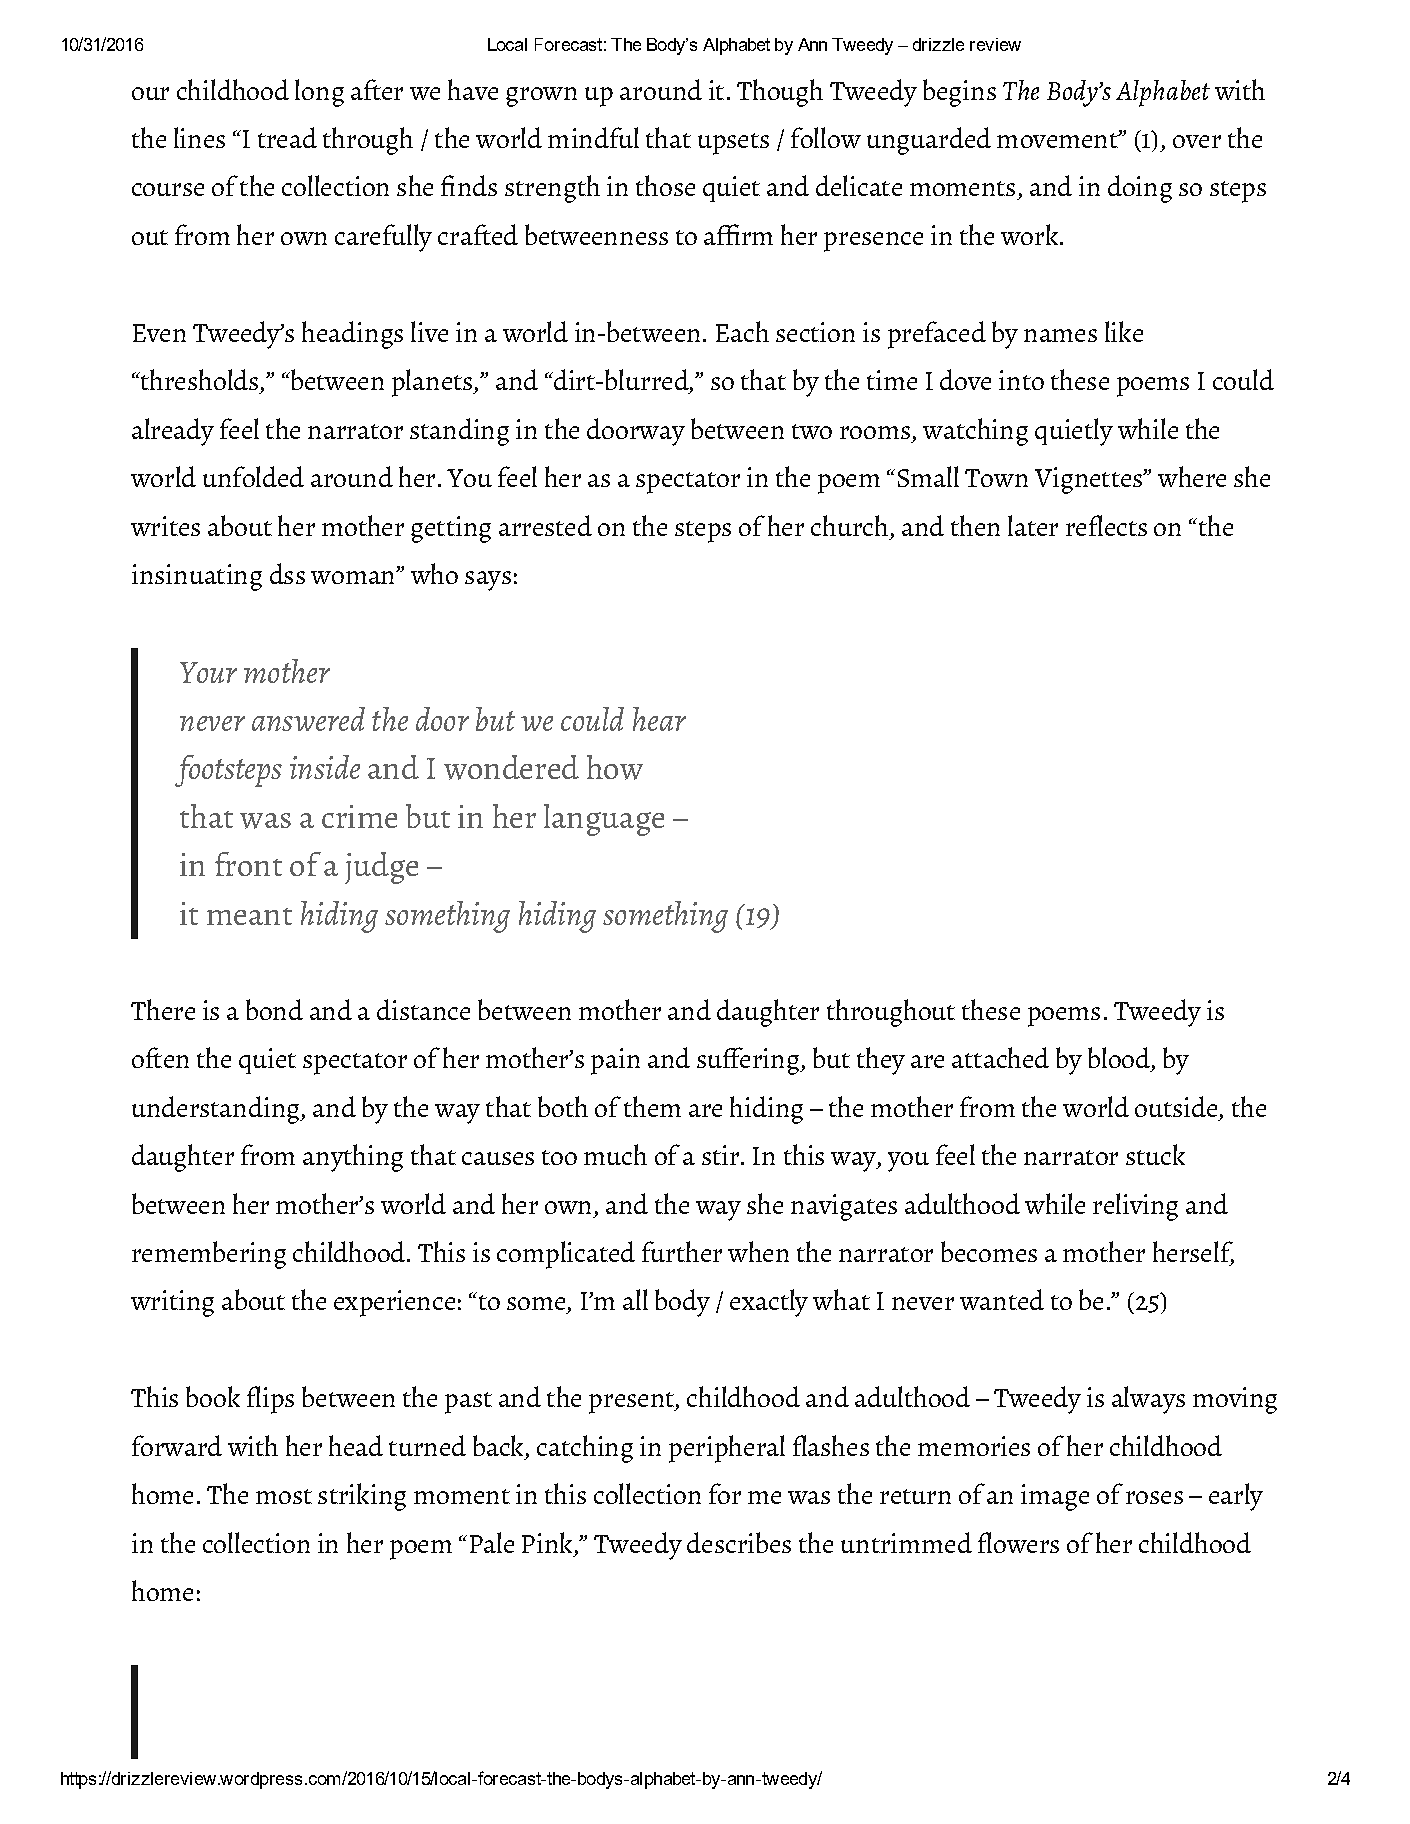 The height and width of the screenshot is (1824, 1410). What do you see at coordinates (253, 476) in the screenshot?
I see `unfolded` at bounding box center [253, 476].
